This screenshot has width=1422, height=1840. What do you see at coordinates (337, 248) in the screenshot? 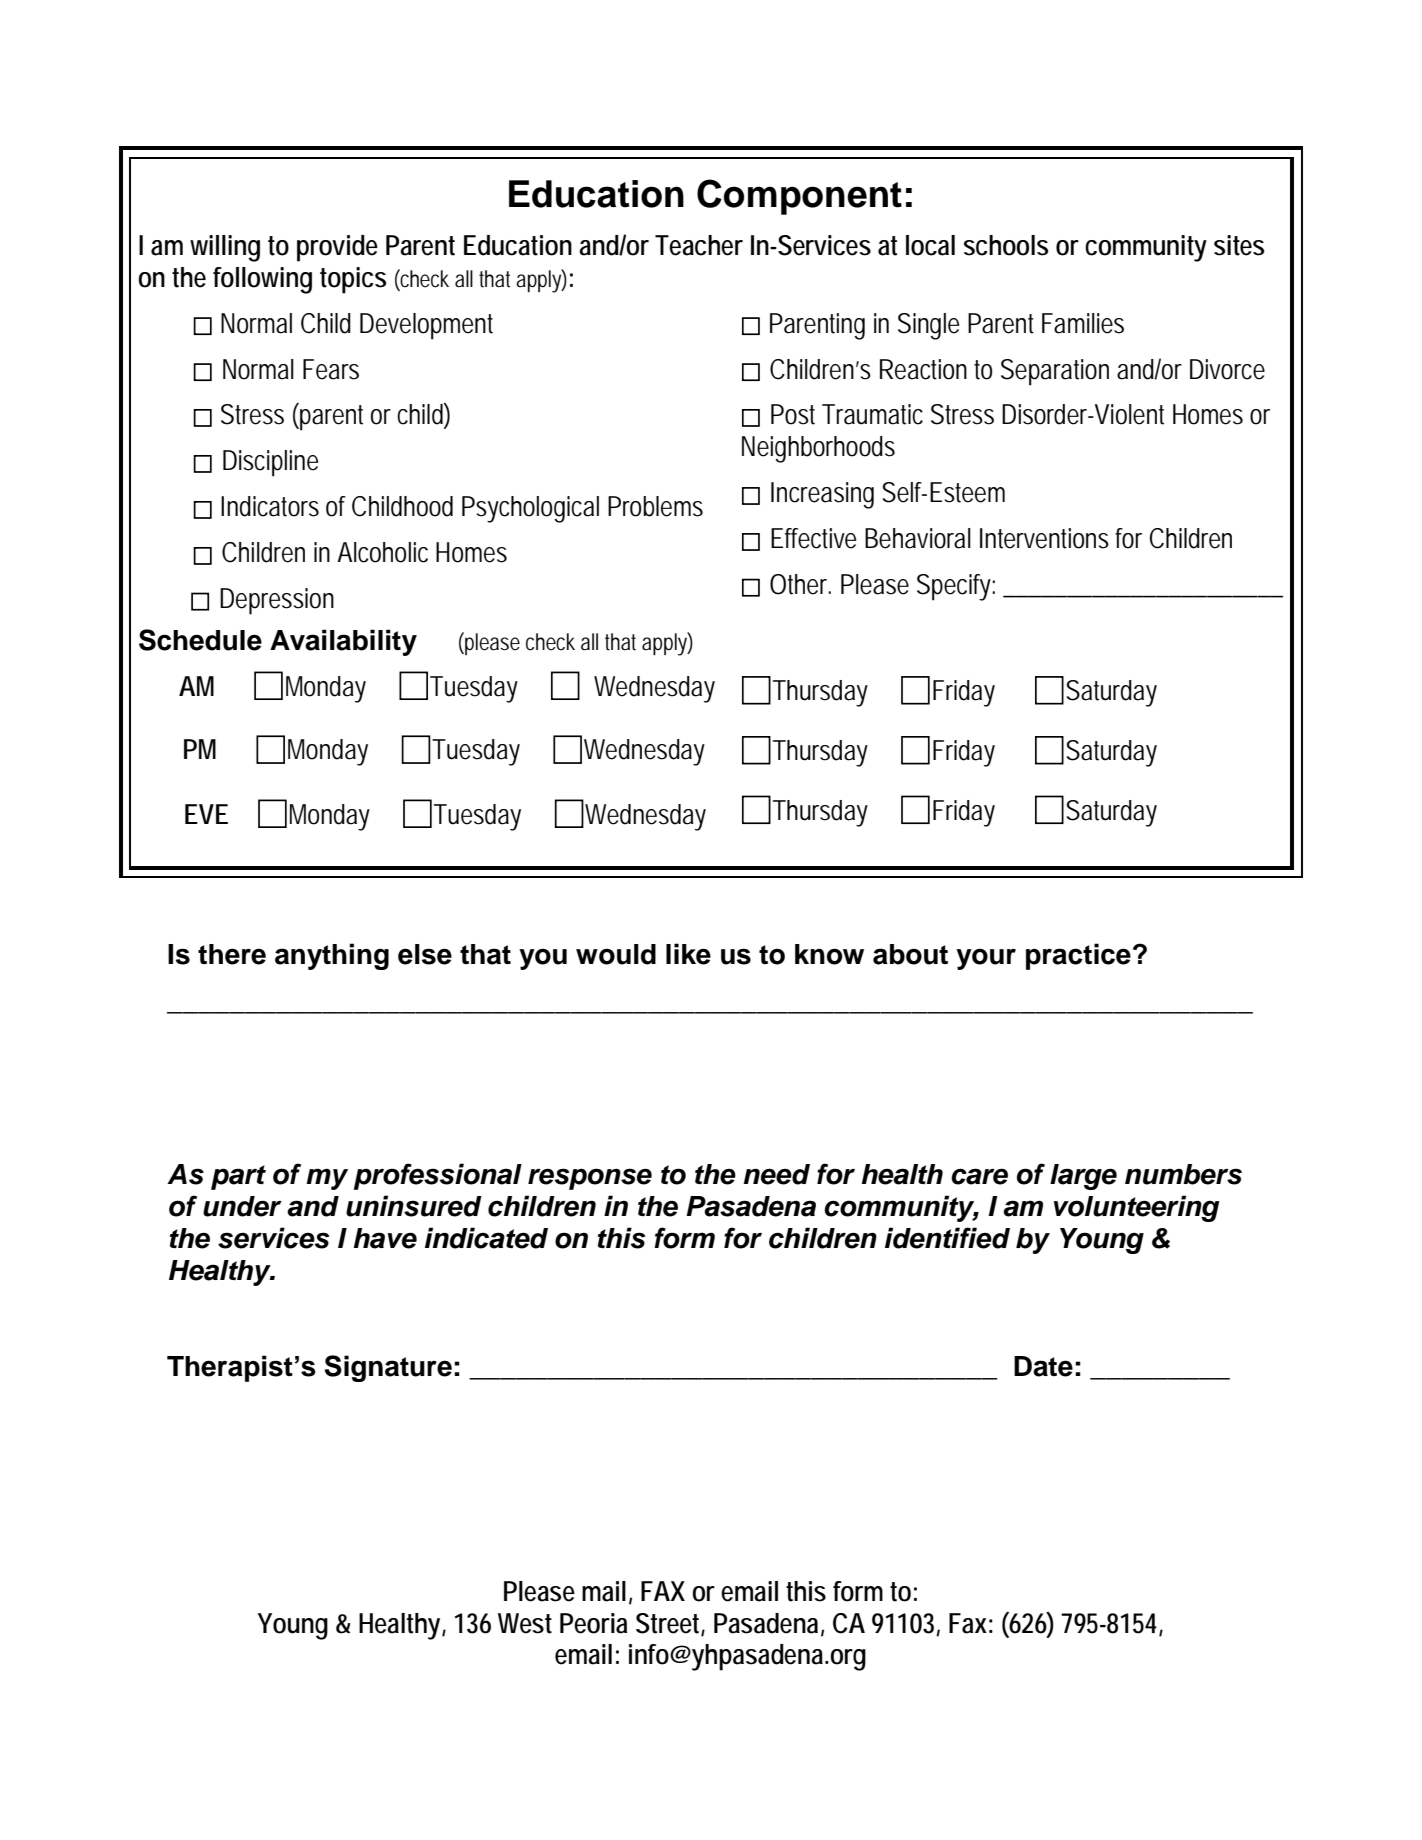
I see `provide` at bounding box center [337, 248].
